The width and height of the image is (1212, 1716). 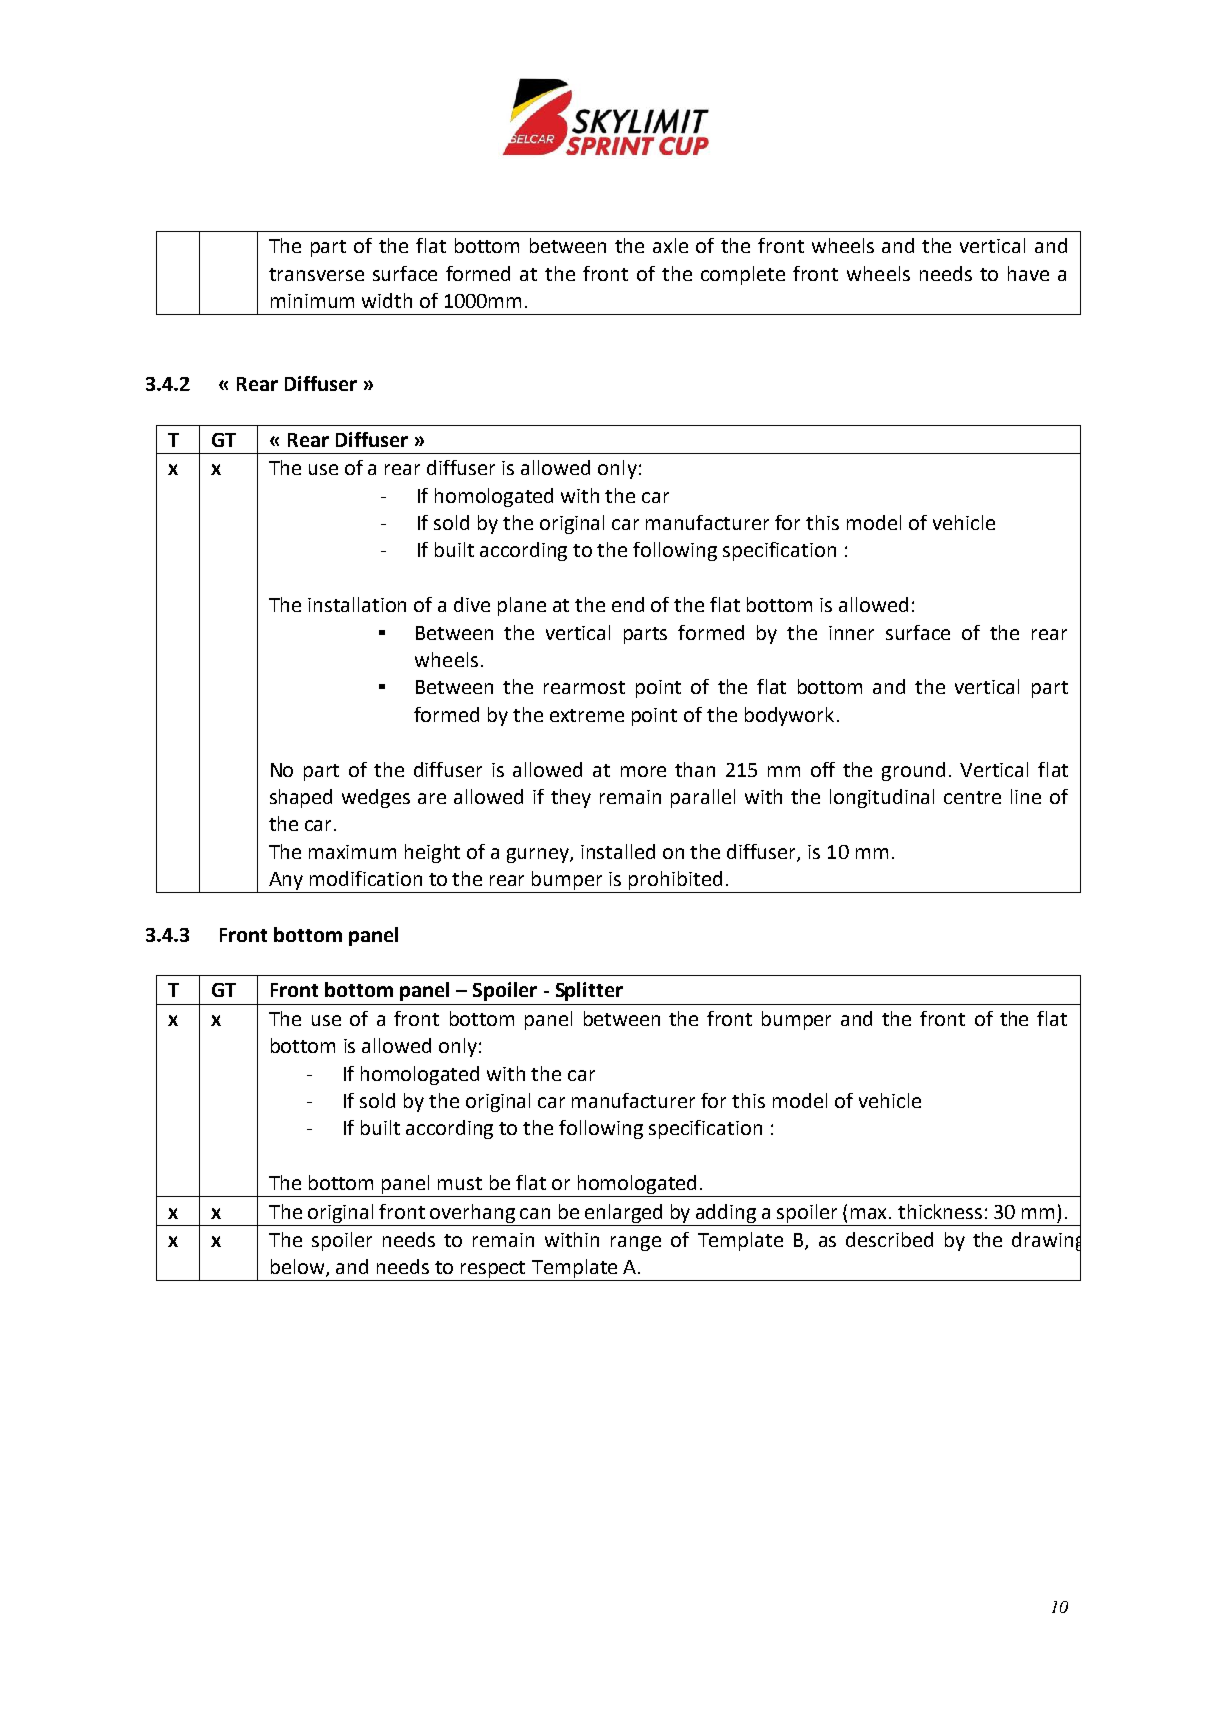 I want to click on more, so click(x=643, y=771).
